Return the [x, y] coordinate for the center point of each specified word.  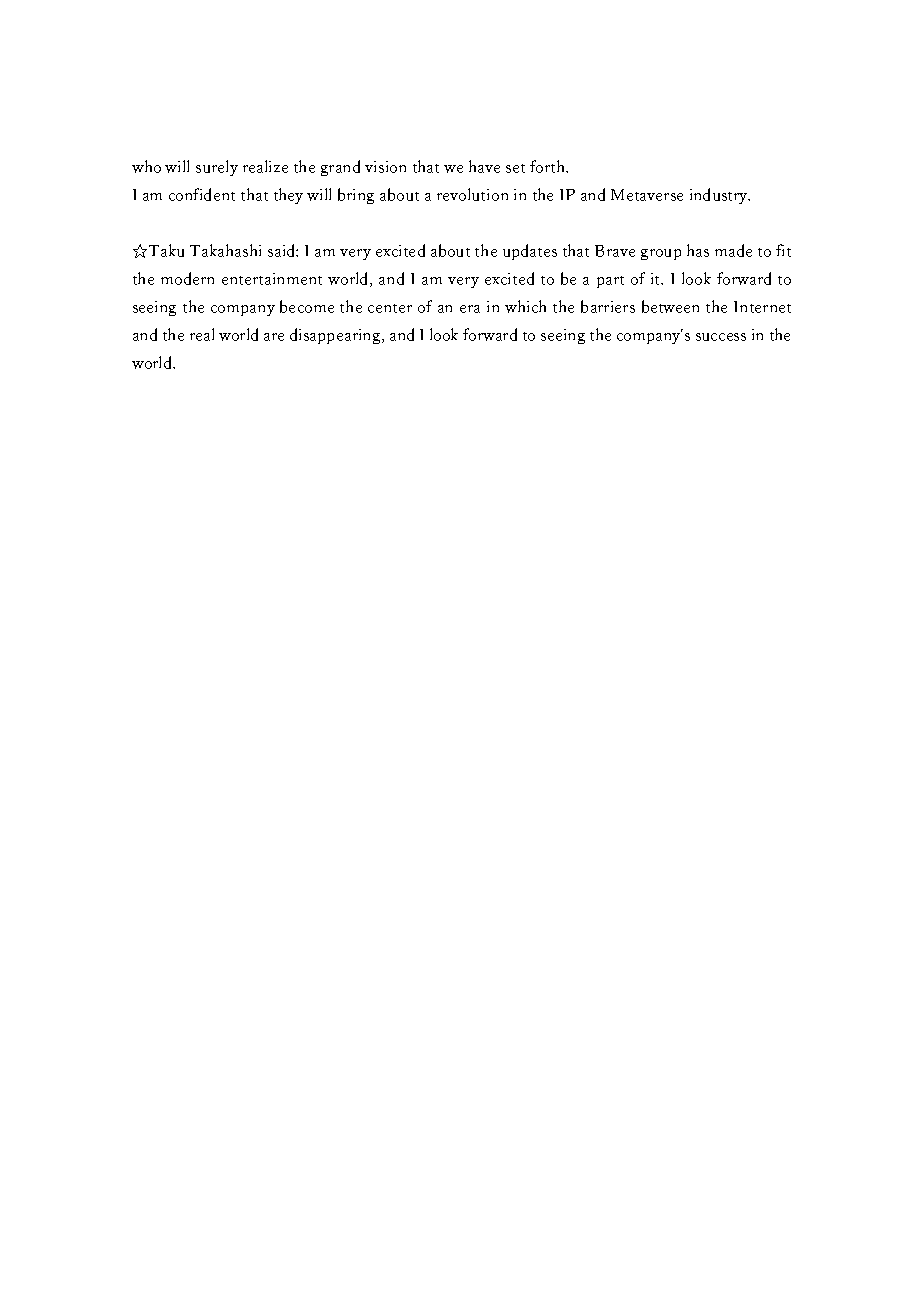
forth [549, 166]
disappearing [336, 336]
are [274, 337]
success [721, 337]
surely [217, 168]
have [484, 166]
